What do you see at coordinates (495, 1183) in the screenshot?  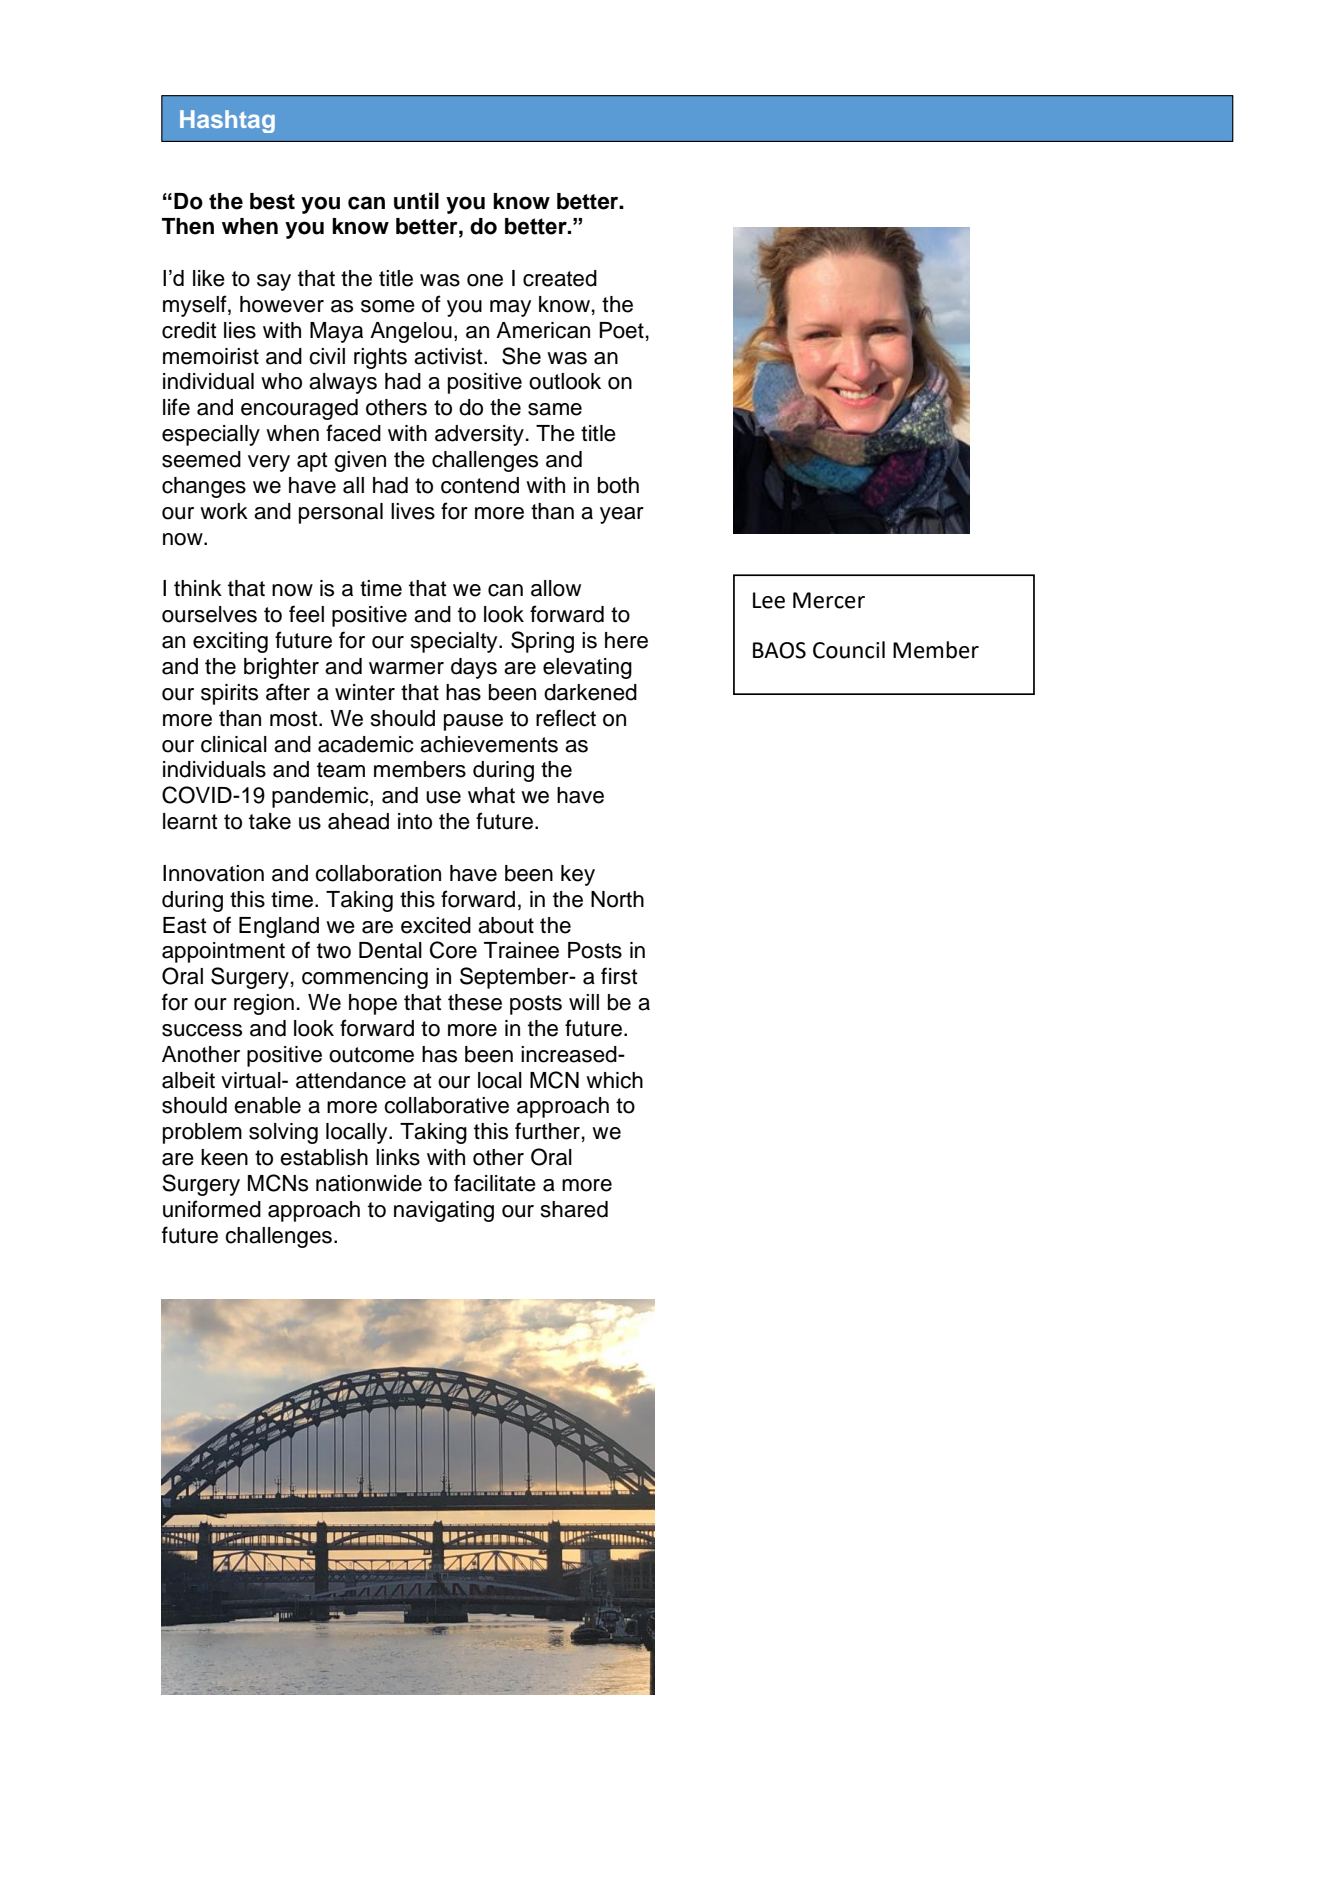 I see `facilitate` at bounding box center [495, 1183].
